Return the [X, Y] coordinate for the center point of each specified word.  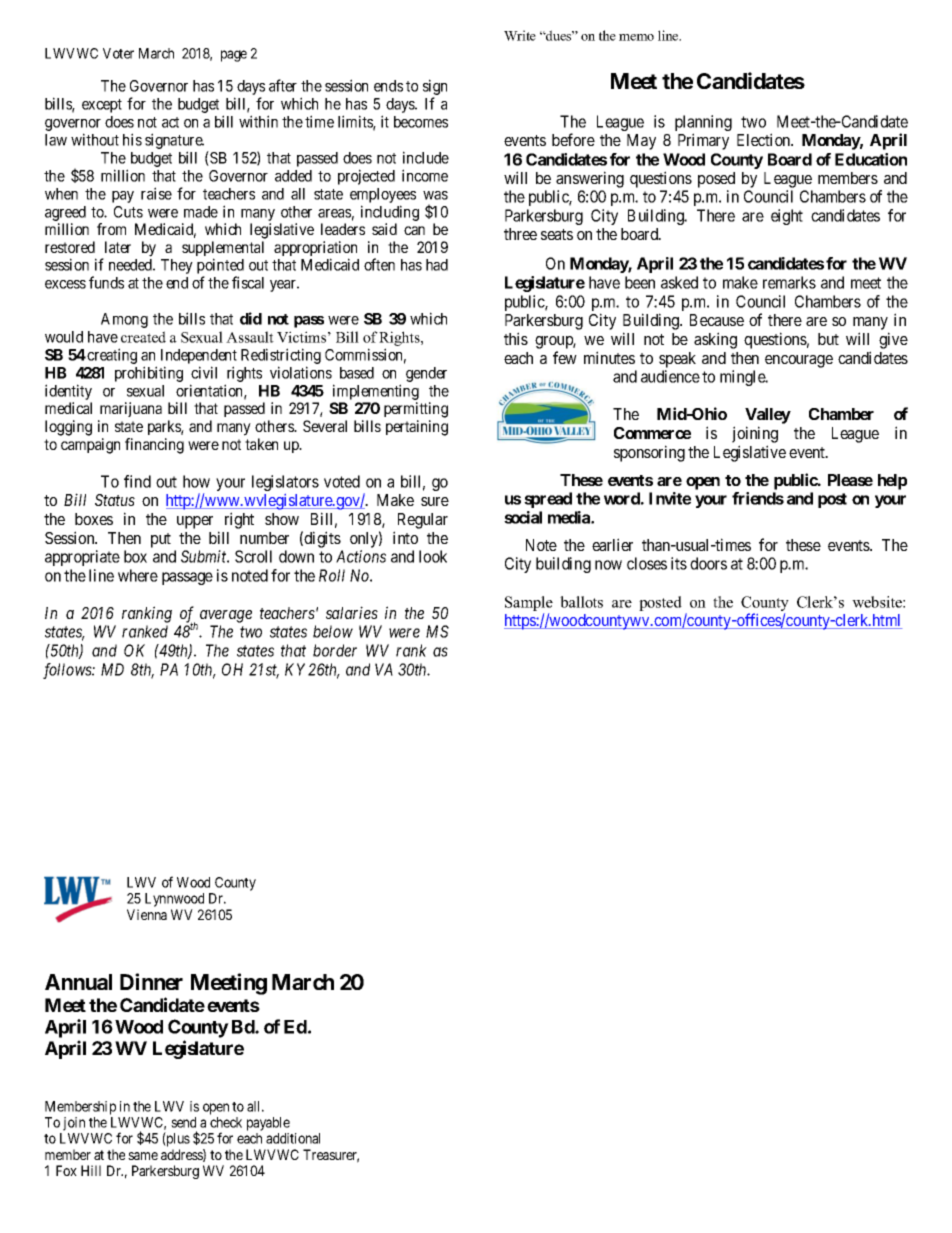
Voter [118, 53]
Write [520, 35]
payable [268, 1124]
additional [293, 1138]
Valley [768, 416]
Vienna [147, 914]
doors [708, 563]
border [335, 650]
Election [765, 139]
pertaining [417, 428]
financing [154, 446]
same [143, 1156]
